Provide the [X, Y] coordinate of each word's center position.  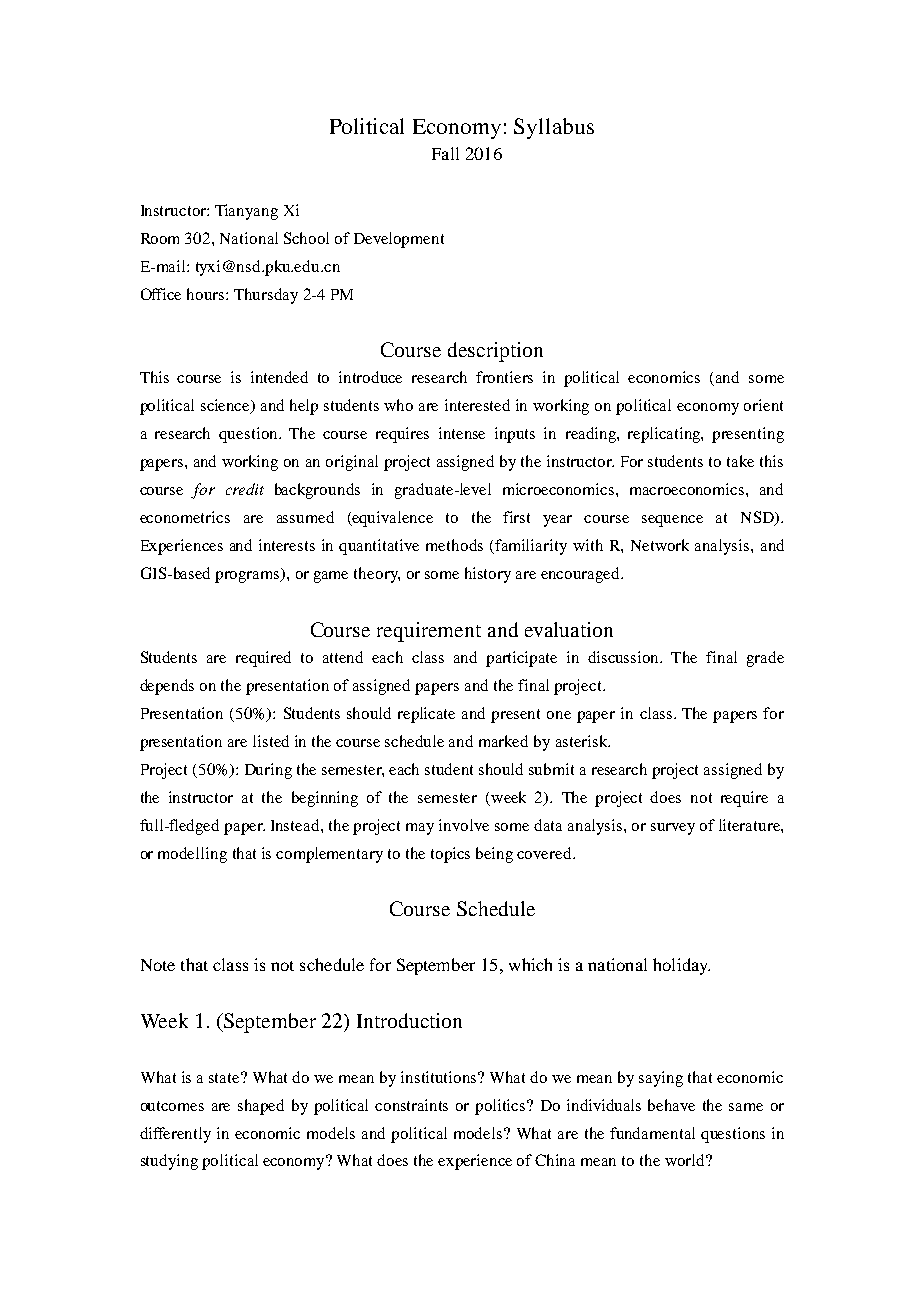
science [227, 406]
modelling [192, 855]
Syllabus [554, 128]
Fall [445, 153]
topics [450, 855]
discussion [625, 657]
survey [673, 829]
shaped [261, 1107]
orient [763, 405]
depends [167, 687]
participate [521, 659]
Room [160, 238]
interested [477, 405]
